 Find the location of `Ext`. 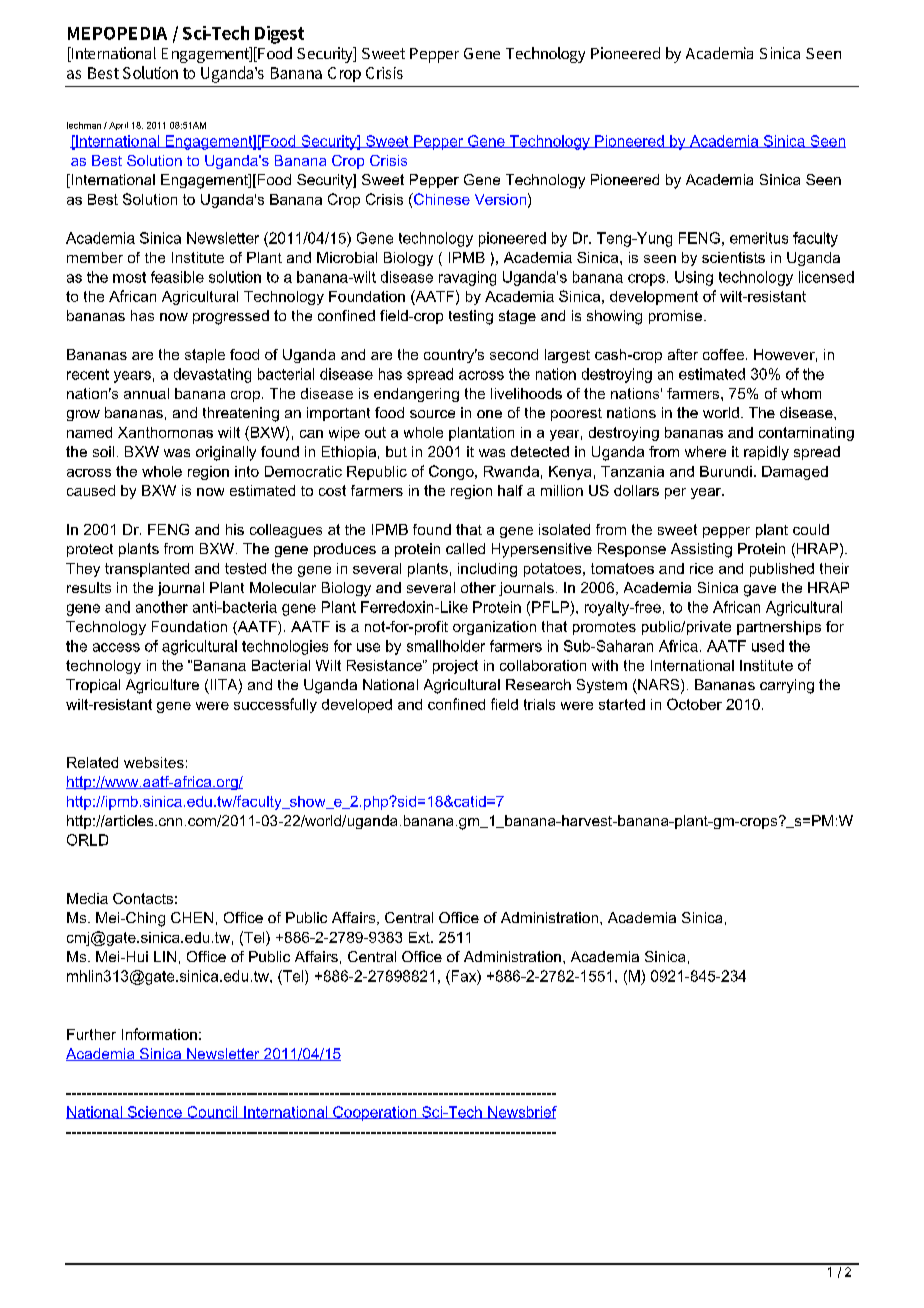

Ext is located at coordinates (420, 937).
